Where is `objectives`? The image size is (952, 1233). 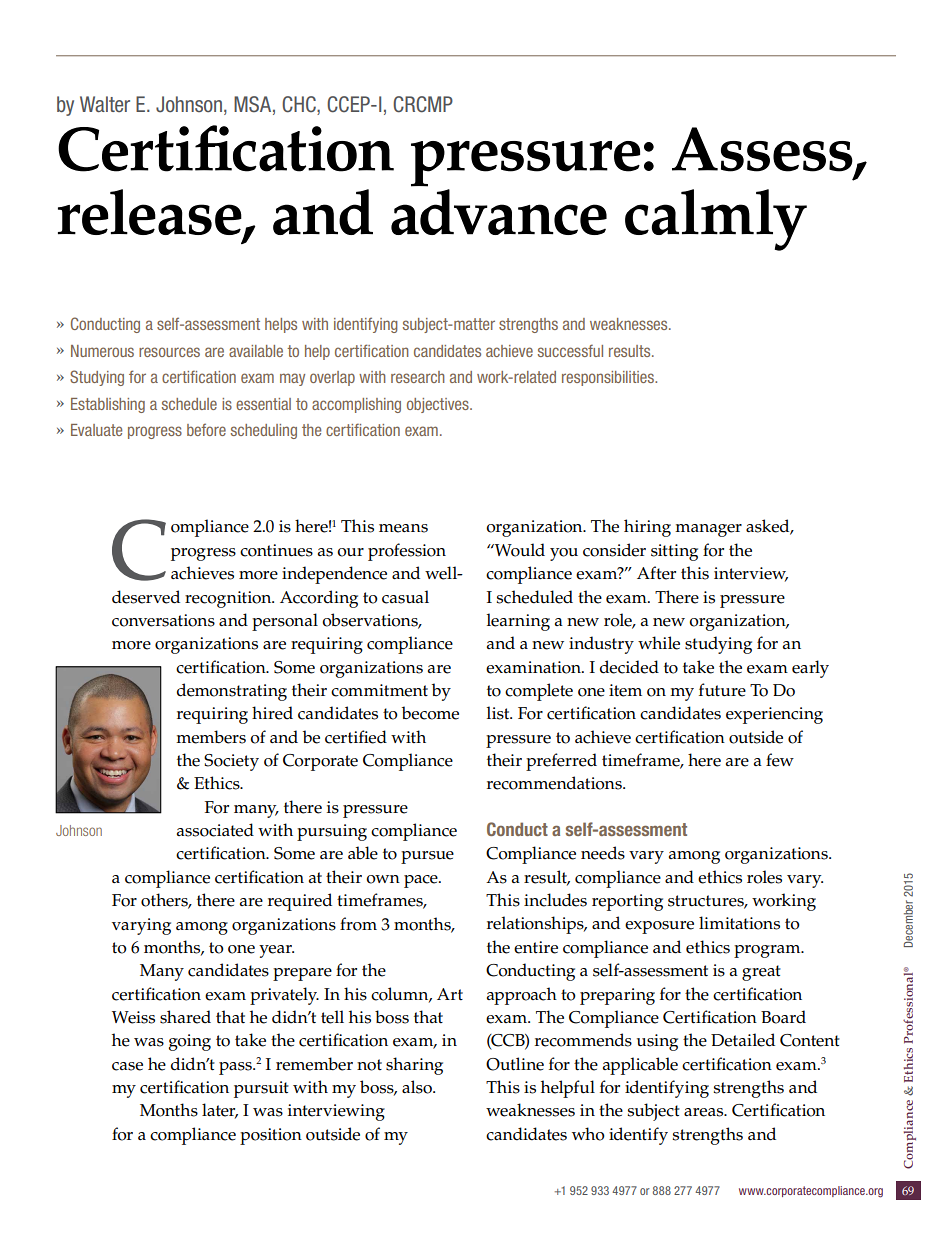
objectives is located at coordinates (439, 405).
